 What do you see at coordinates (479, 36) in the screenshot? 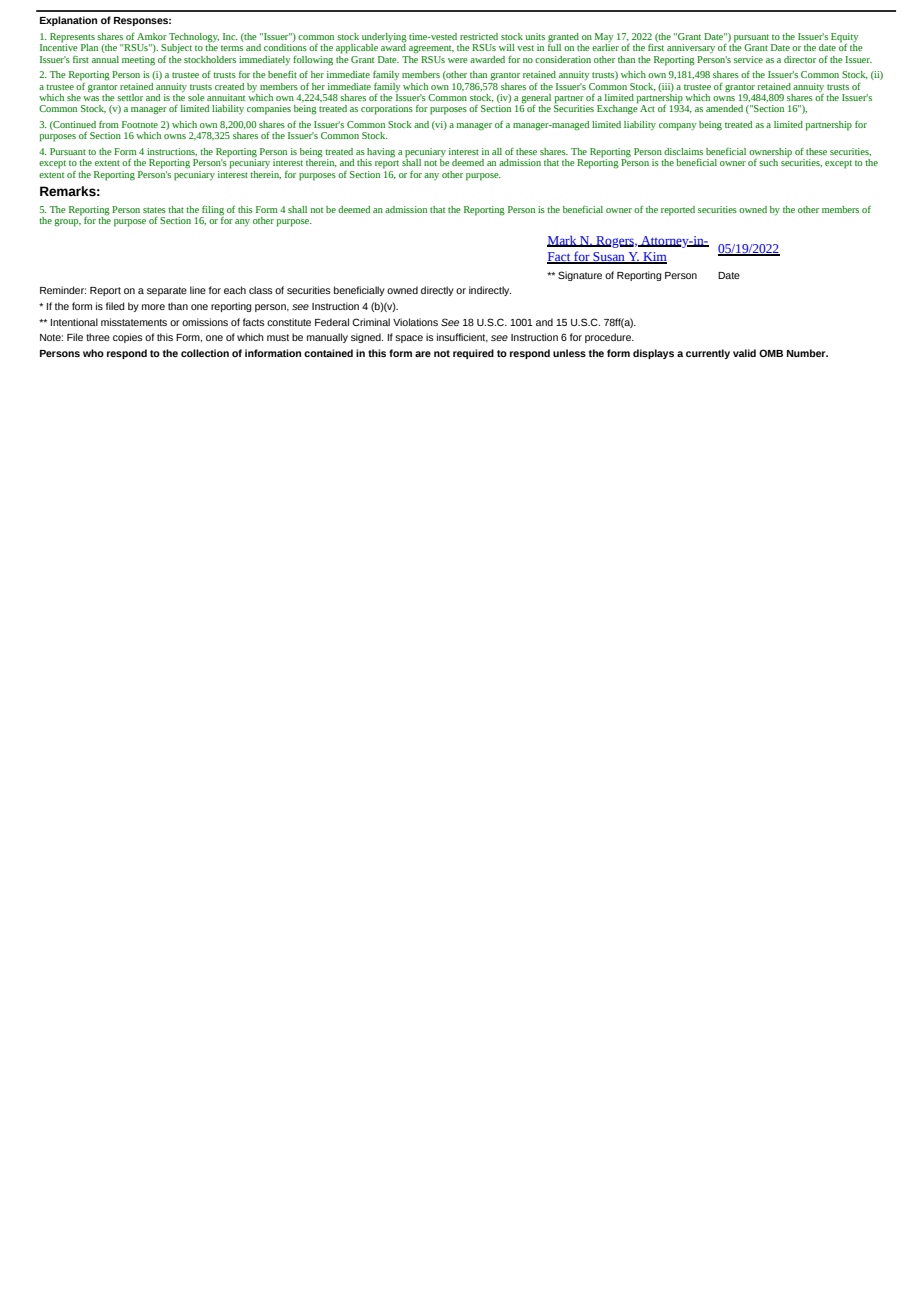
I see `restricted` at bounding box center [479, 36].
